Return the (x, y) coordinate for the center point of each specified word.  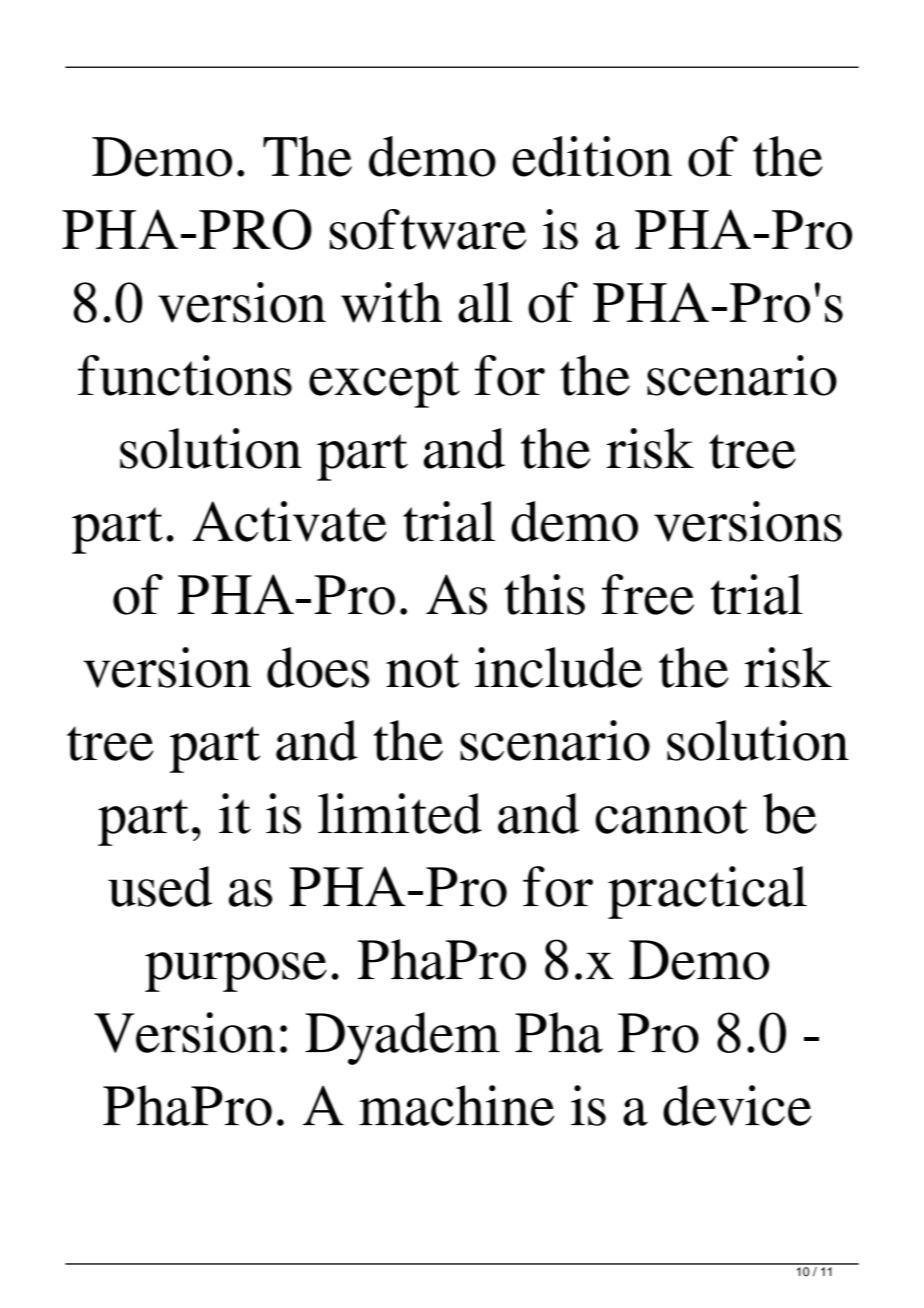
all (485, 302)
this (544, 594)
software (428, 229)
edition (592, 156)
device (737, 1105)
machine (456, 1105)
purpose (236, 972)
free (648, 594)
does (318, 667)
